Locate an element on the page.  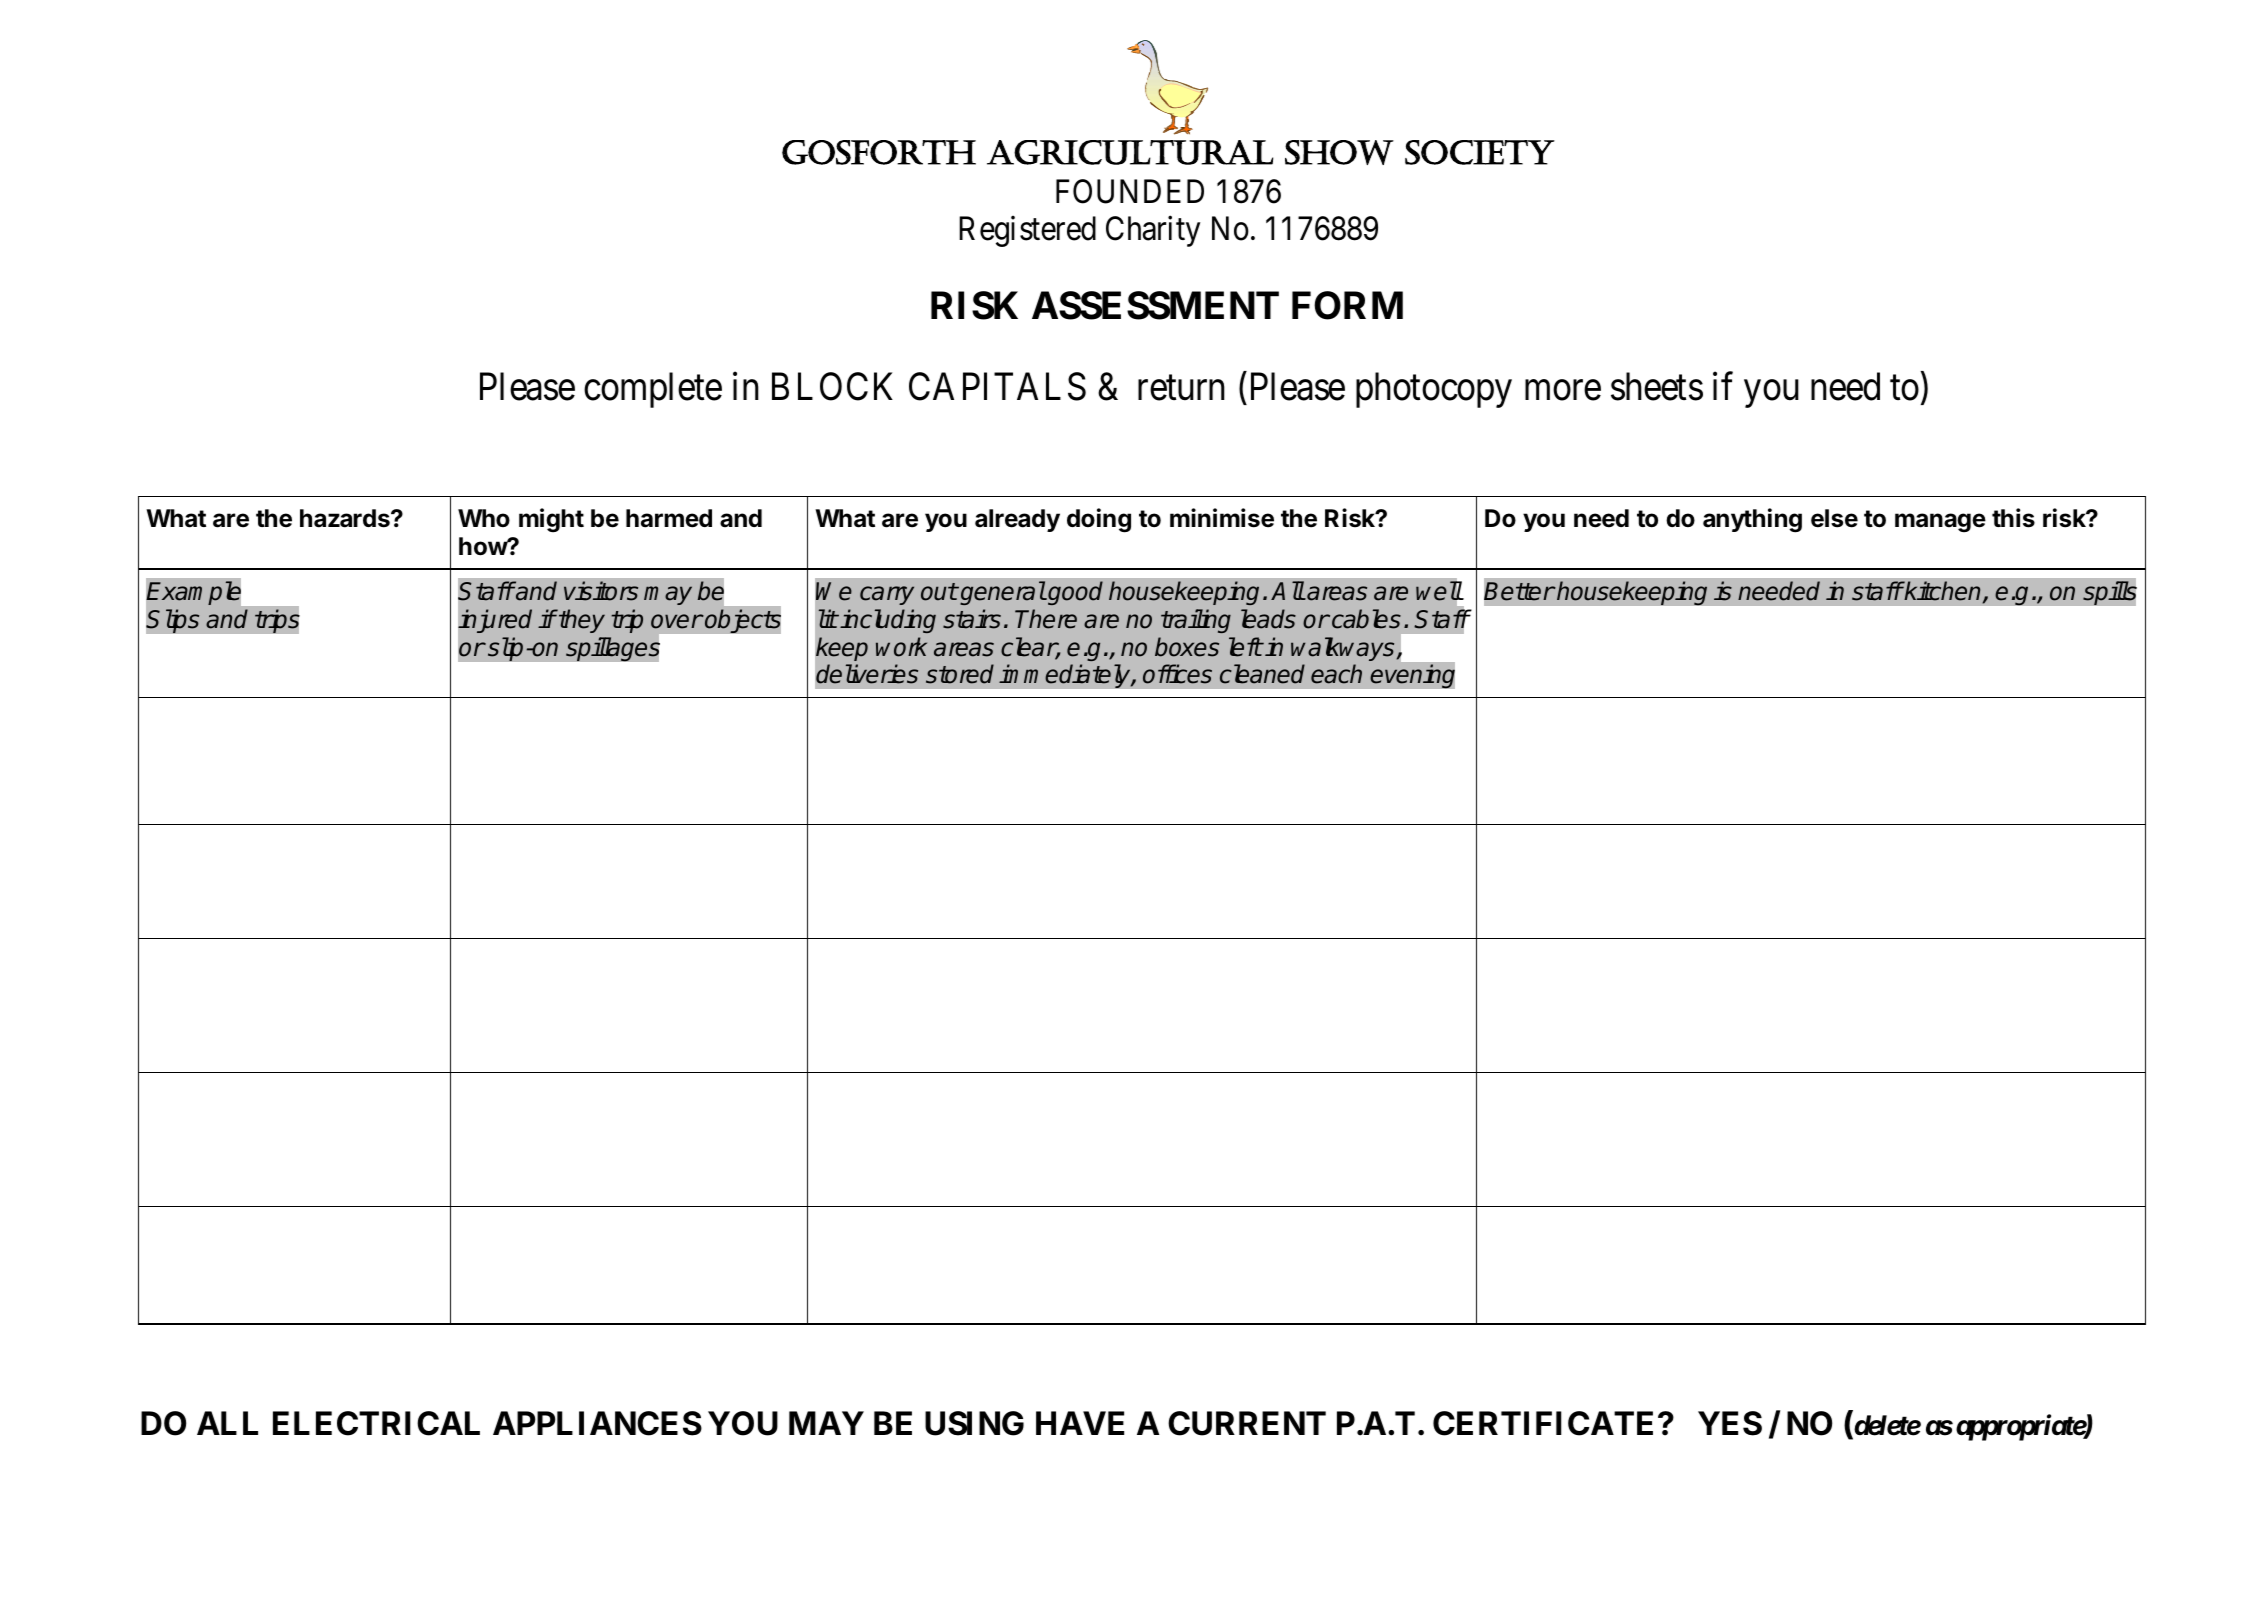
CERTIFICATE is located at coordinates (1543, 1423).
